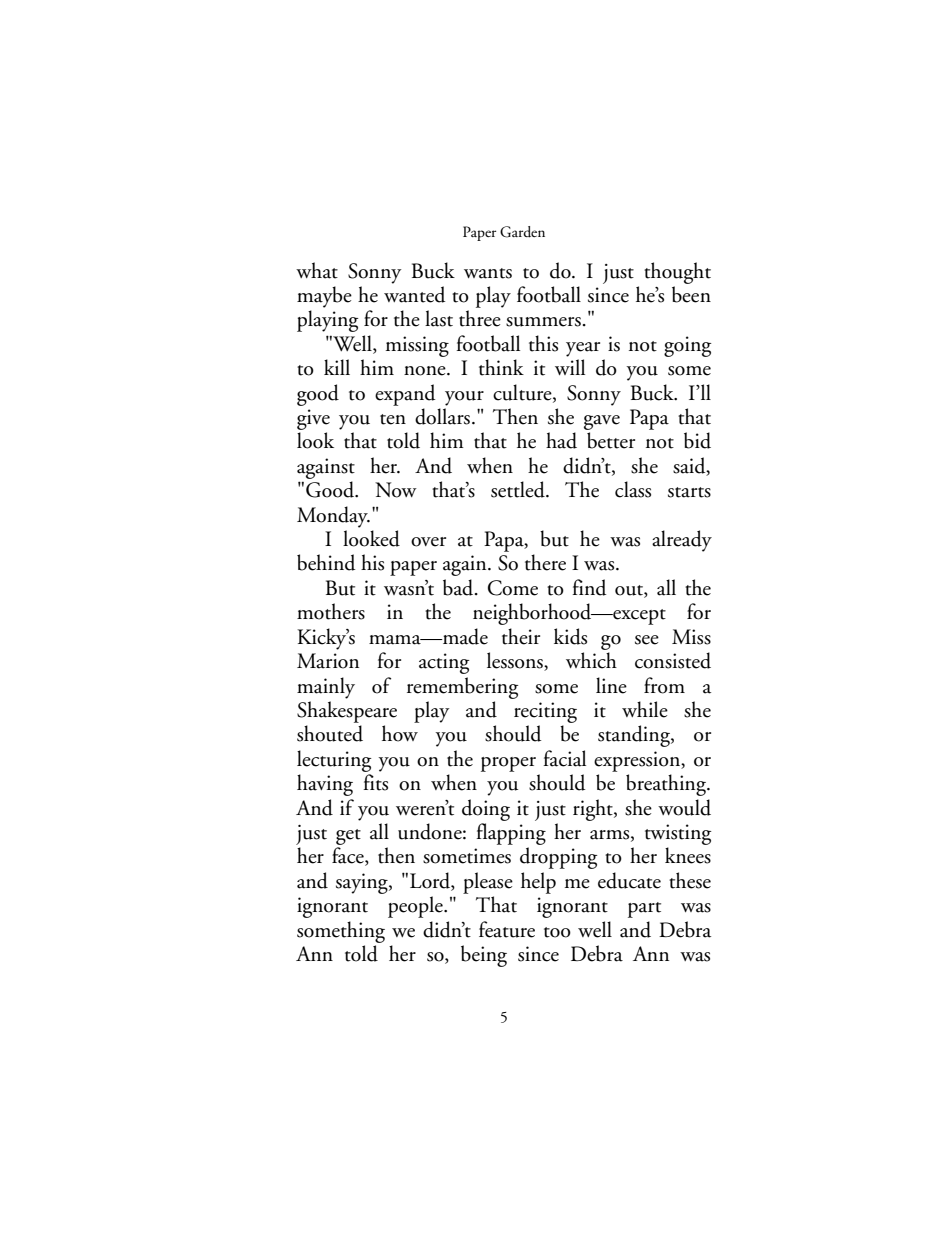 Image resolution: width=952 pixels, height=1233 pixels. What do you see at coordinates (677, 273) in the screenshot?
I see `thought` at bounding box center [677, 273].
